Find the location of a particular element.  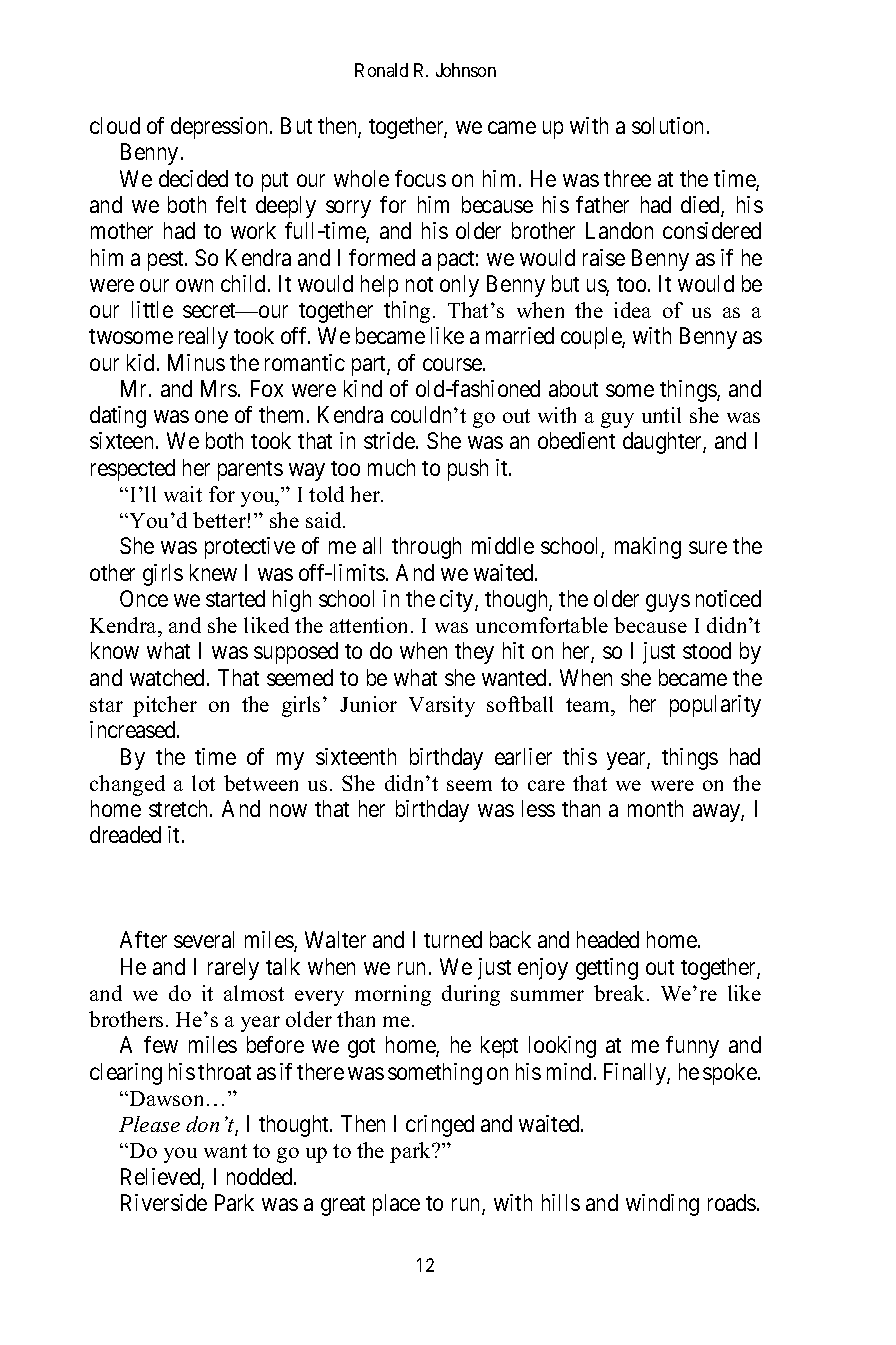

turned is located at coordinates (453, 939).
